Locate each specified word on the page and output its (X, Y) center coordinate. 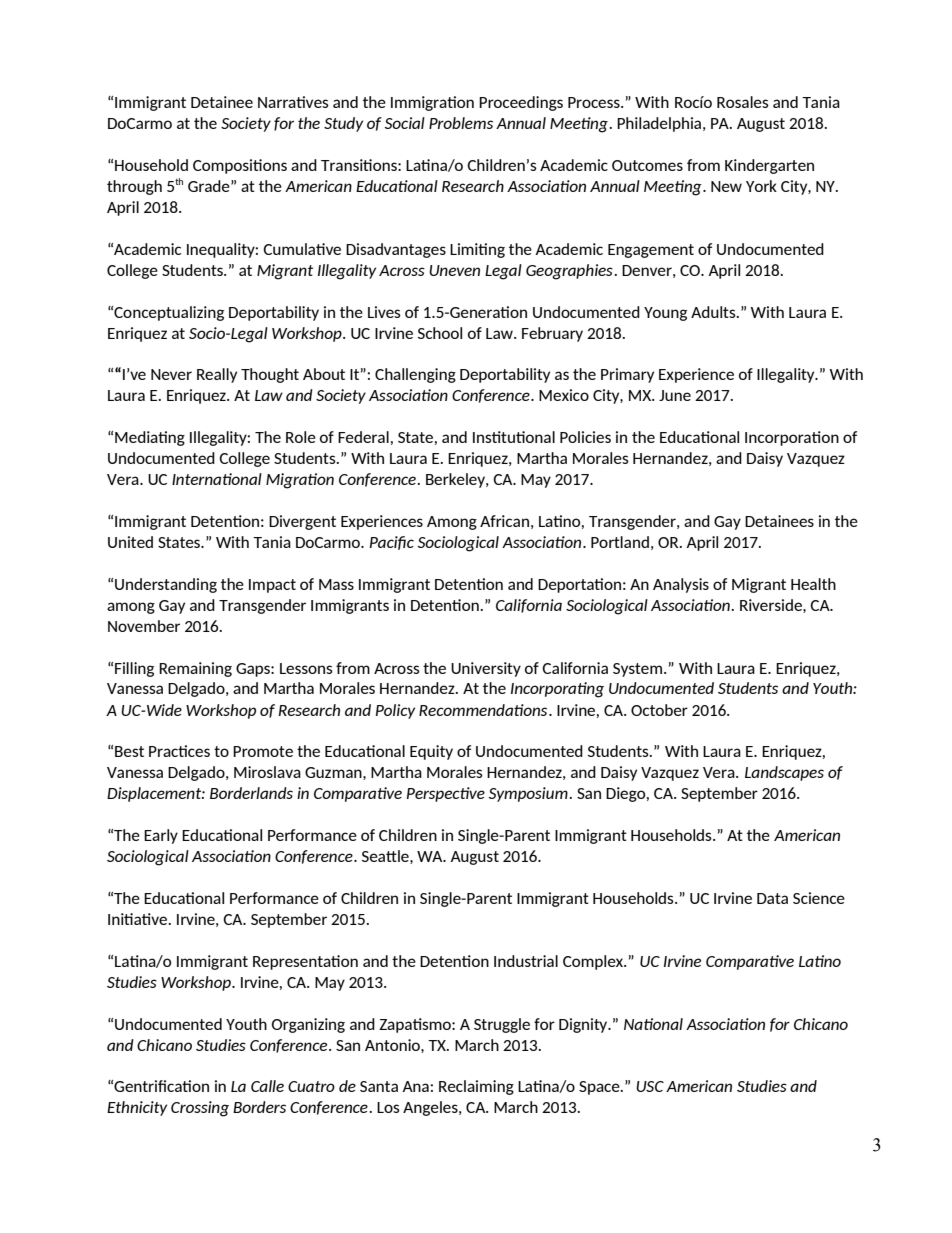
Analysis (681, 585)
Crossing (200, 1109)
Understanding (166, 585)
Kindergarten (769, 166)
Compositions (240, 166)
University (486, 669)
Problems (461, 123)
